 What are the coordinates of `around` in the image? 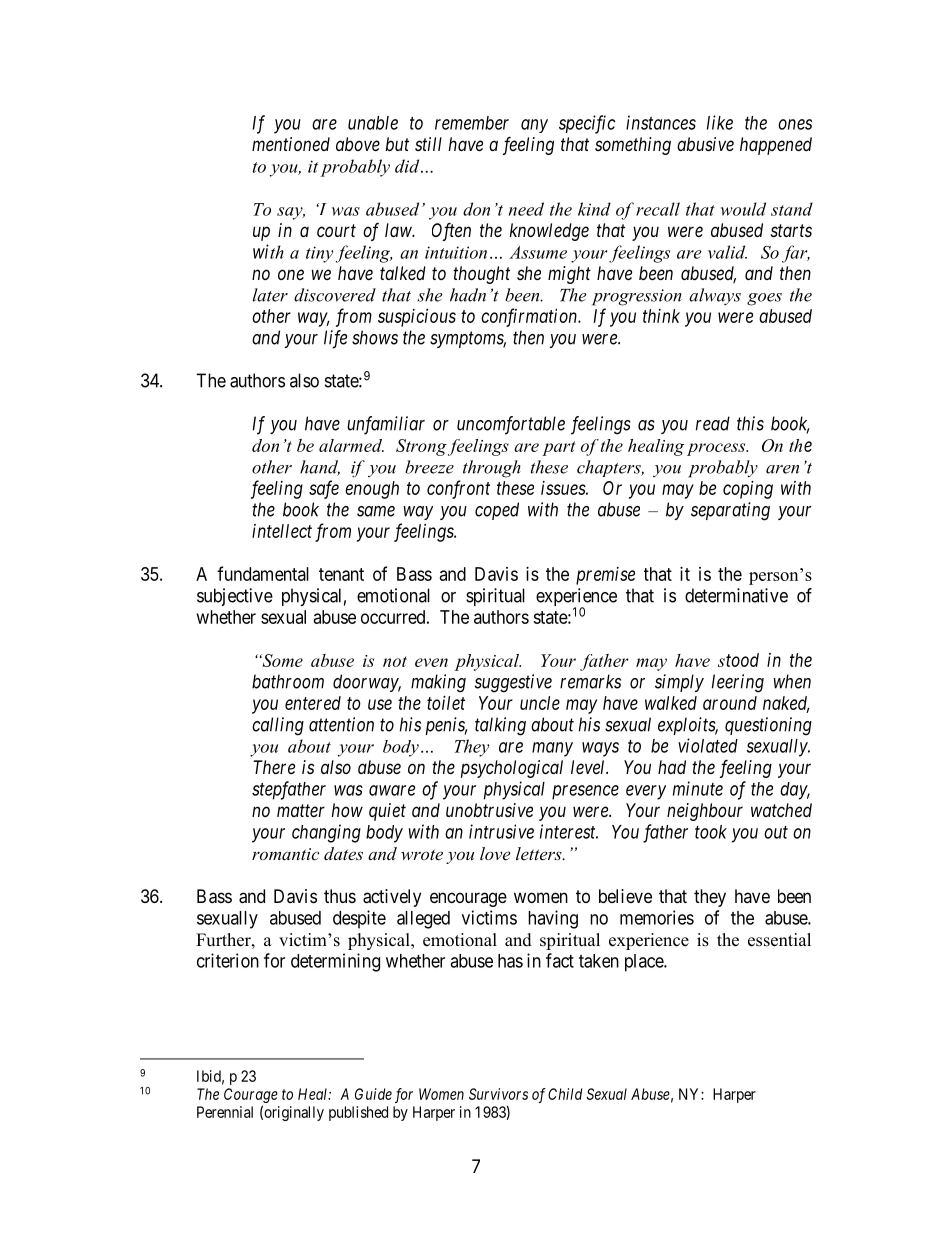 It's located at (730, 703).
